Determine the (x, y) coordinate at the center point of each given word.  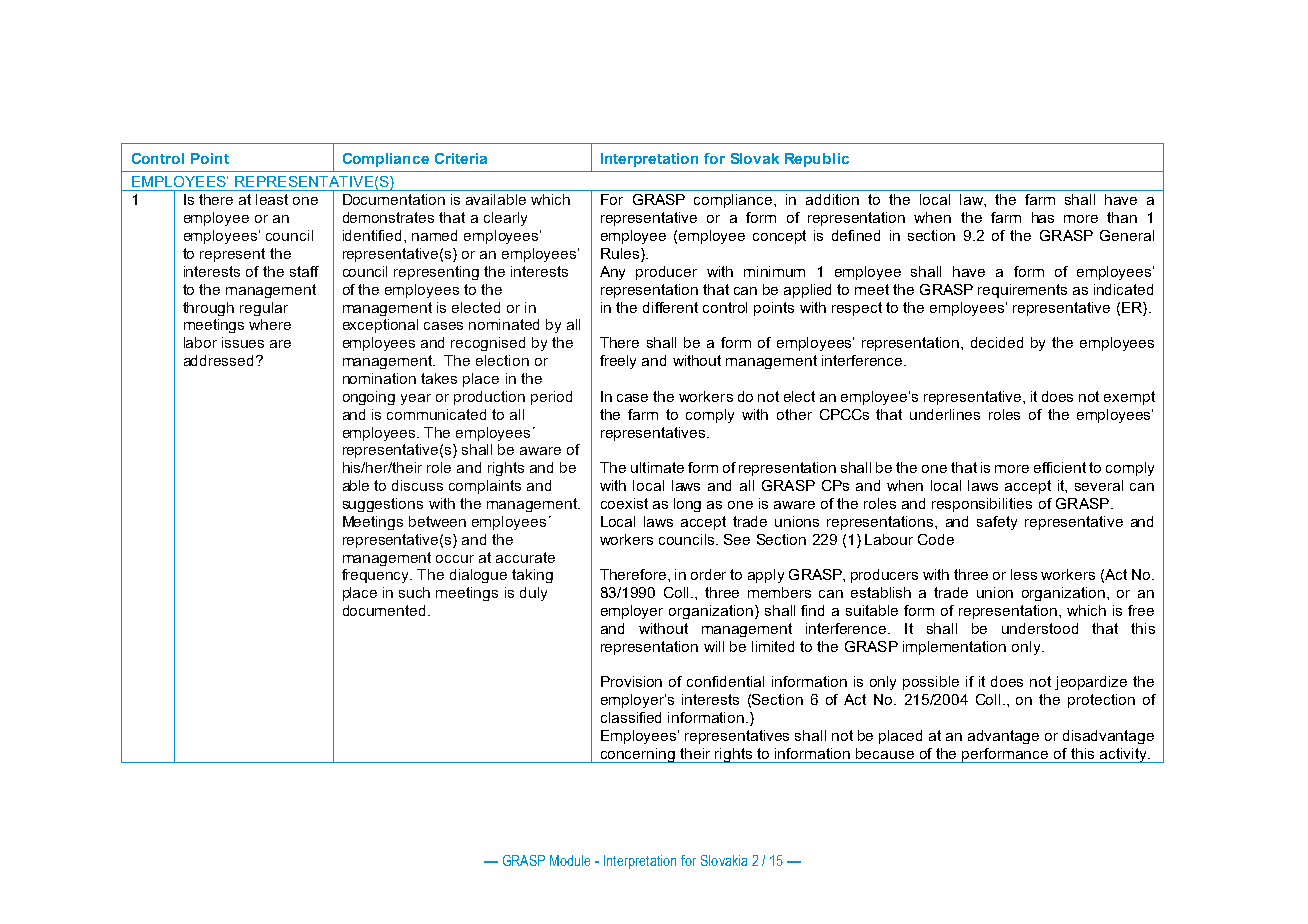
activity (1123, 755)
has (1043, 217)
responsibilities (982, 505)
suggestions (383, 505)
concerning (638, 755)
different (670, 307)
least (272, 199)
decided (997, 342)
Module (570, 860)
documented (384, 610)
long (687, 505)
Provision (631, 681)
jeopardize (1091, 683)
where (270, 324)
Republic (817, 160)
